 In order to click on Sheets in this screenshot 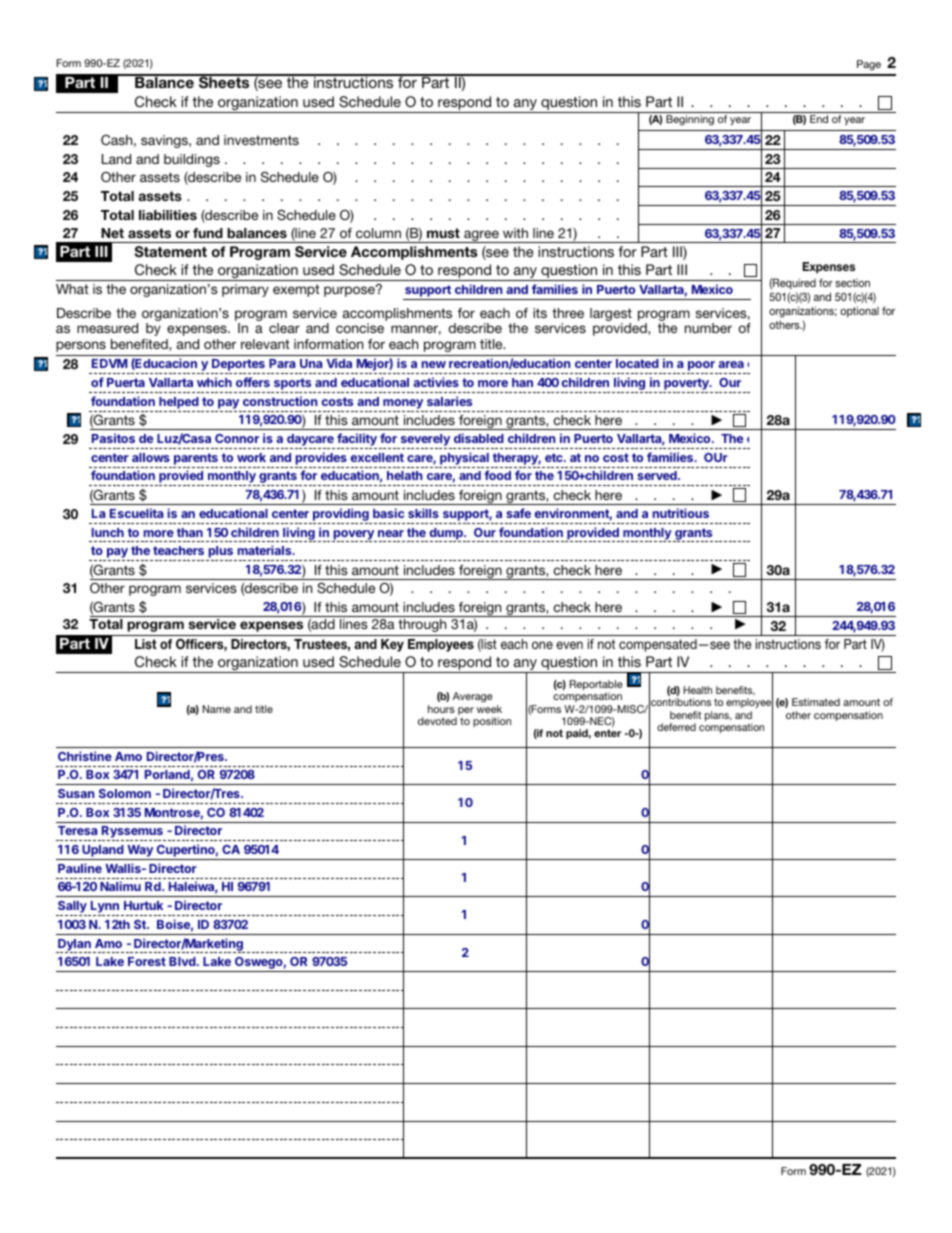, I will do `click(224, 82)`.
